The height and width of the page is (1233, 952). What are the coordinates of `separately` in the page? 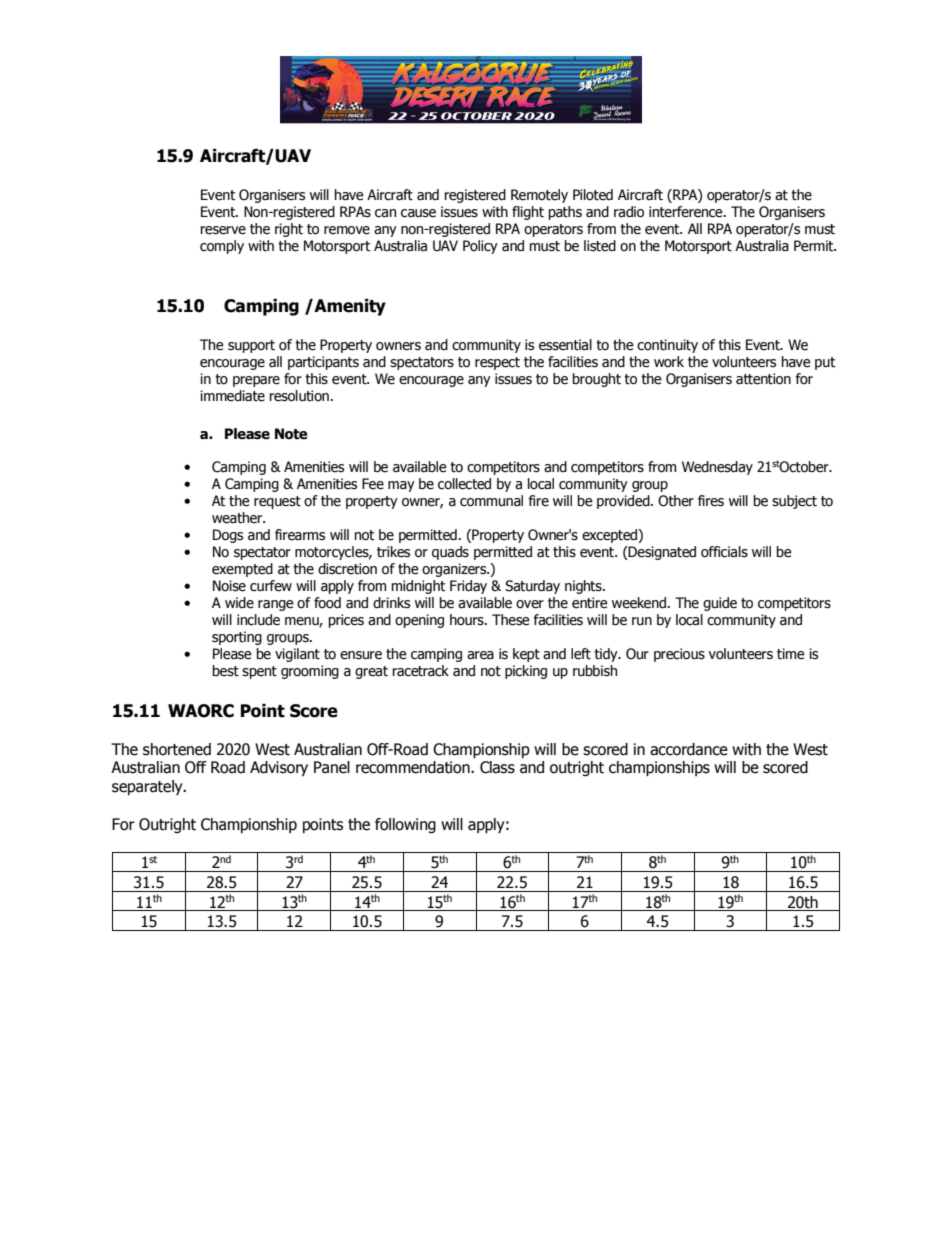 It's located at (148, 787).
